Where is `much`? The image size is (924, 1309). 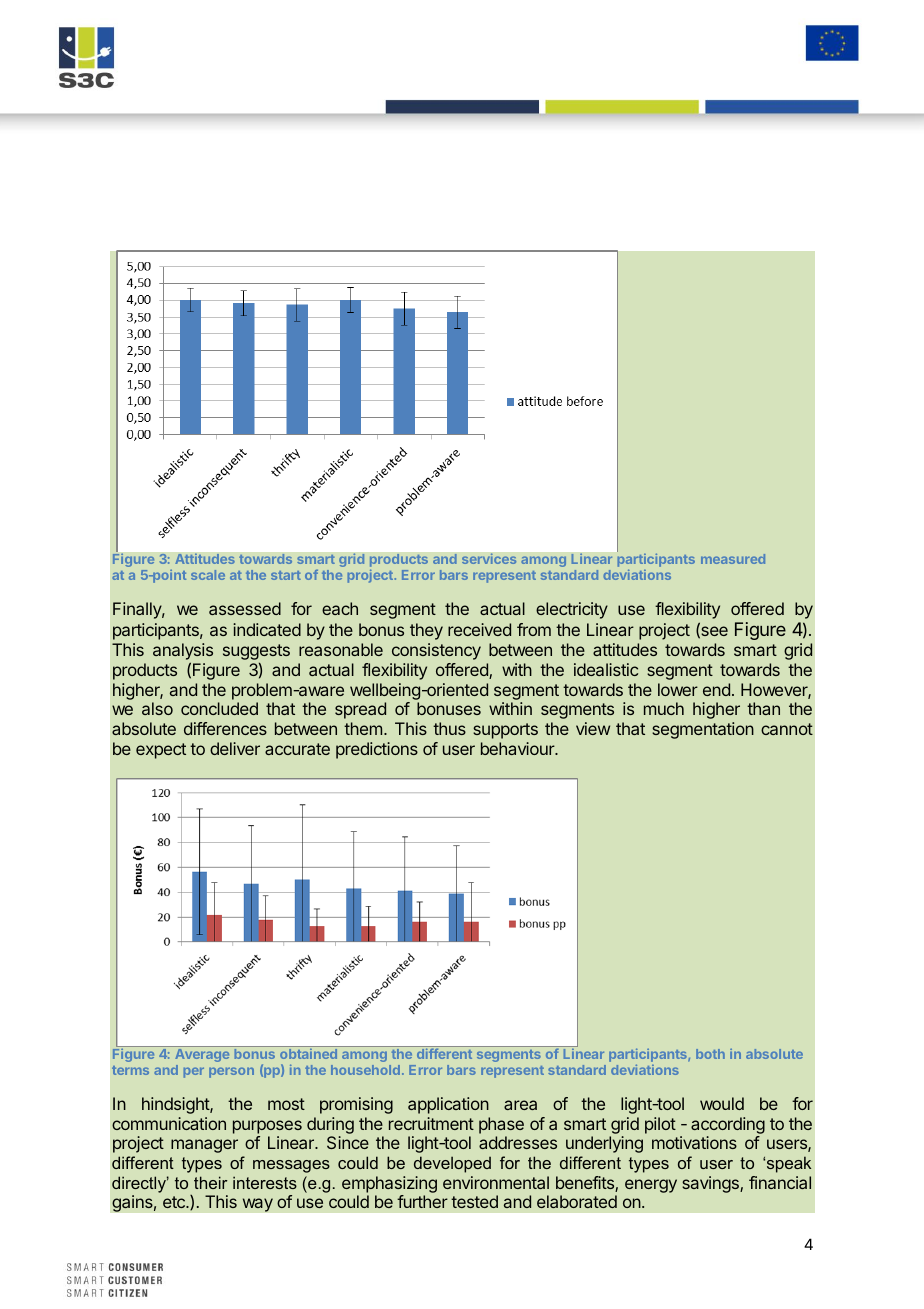
much is located at coordinates (664, 708).
